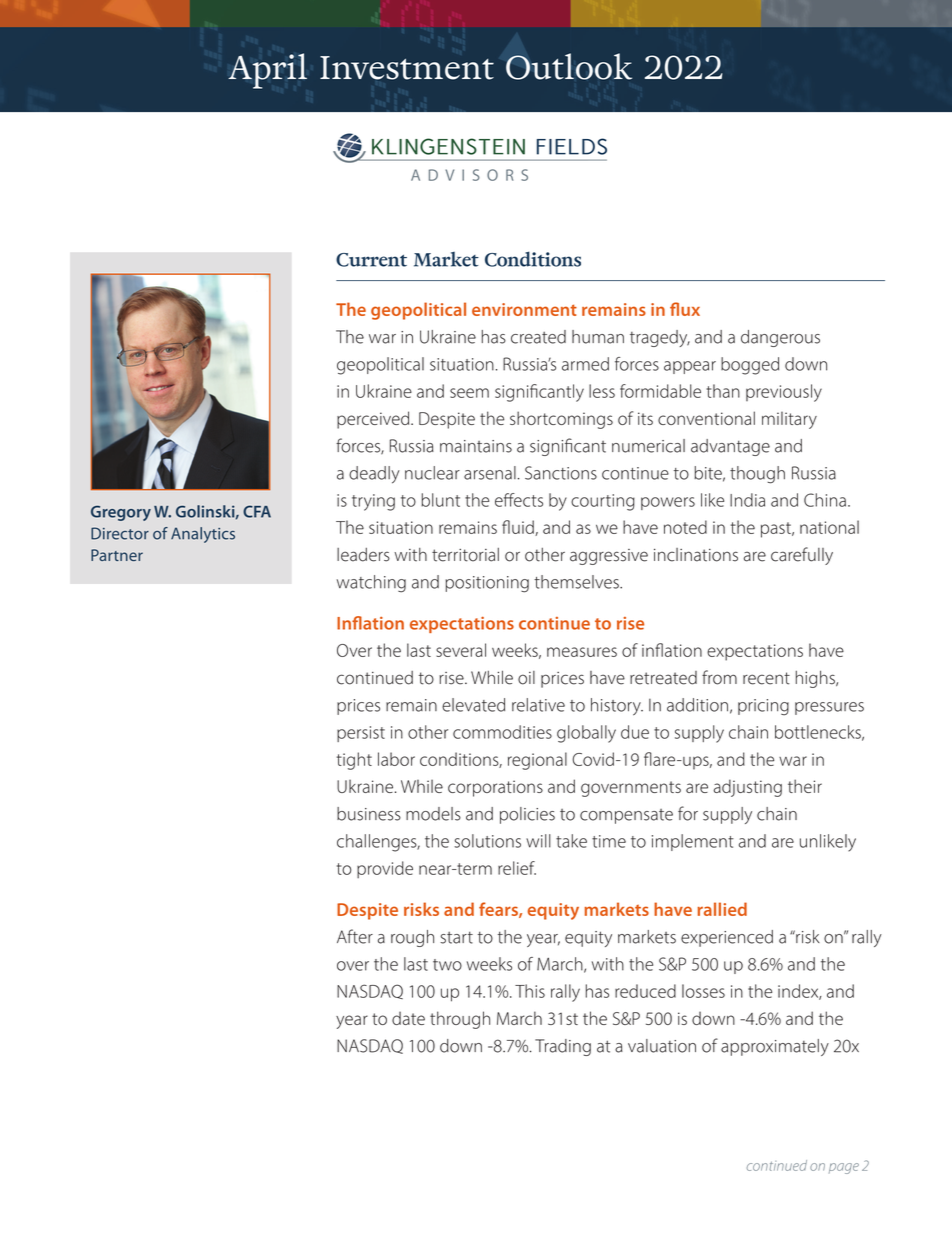 The width and height of the page is (952, 1233). What do you see at coordinates (469, 393) in the page?
I see `seem` at bounding box center [469, 393].
